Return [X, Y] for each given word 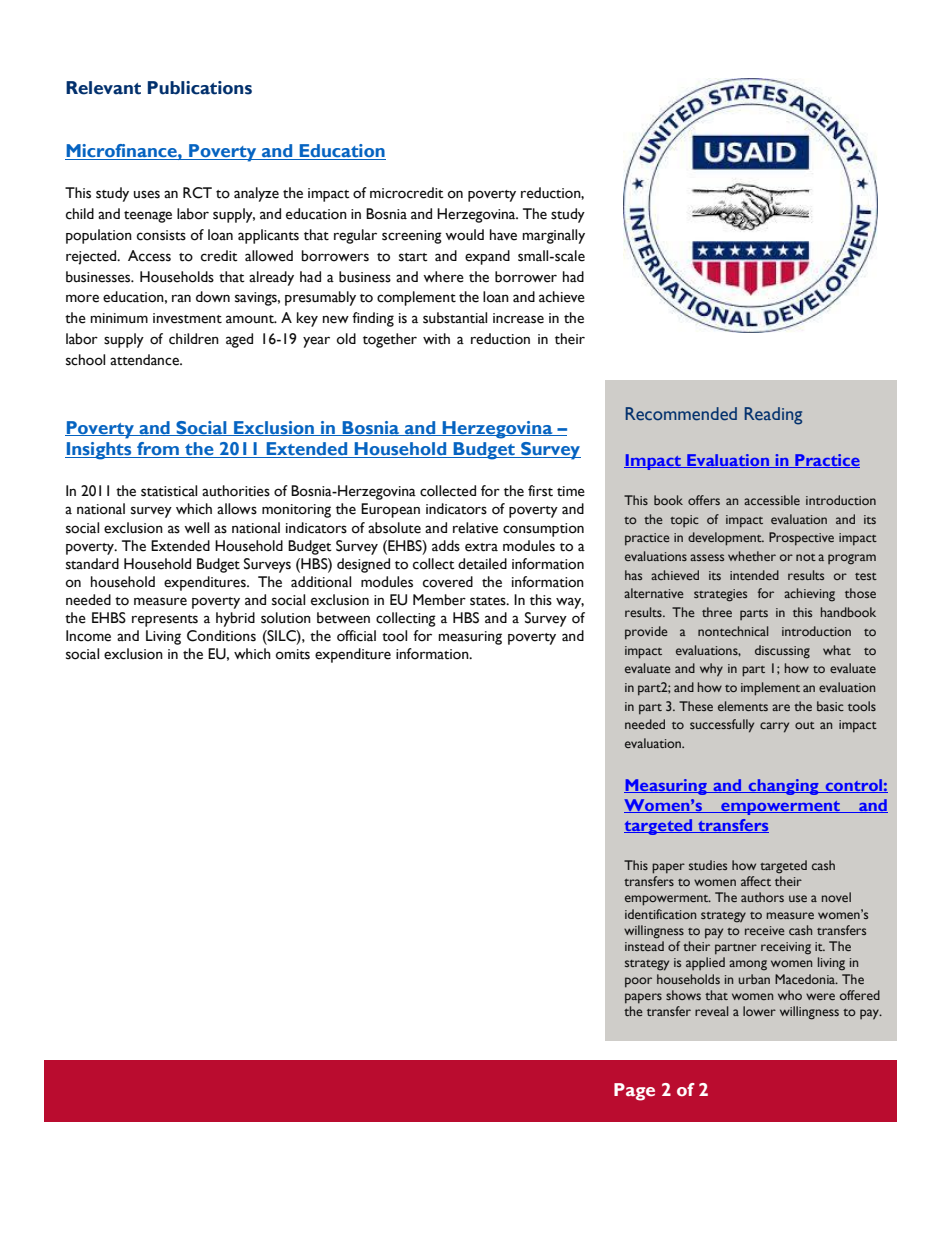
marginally [553, 236]
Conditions [221, 636]
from [158, 450]
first [540, 491]
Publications [200, 88]
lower [759, 1011]
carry [774, 727]
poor [638, 982]
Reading [773, 416]
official [356, 636]
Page [634, 1092]
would [464, 235]
